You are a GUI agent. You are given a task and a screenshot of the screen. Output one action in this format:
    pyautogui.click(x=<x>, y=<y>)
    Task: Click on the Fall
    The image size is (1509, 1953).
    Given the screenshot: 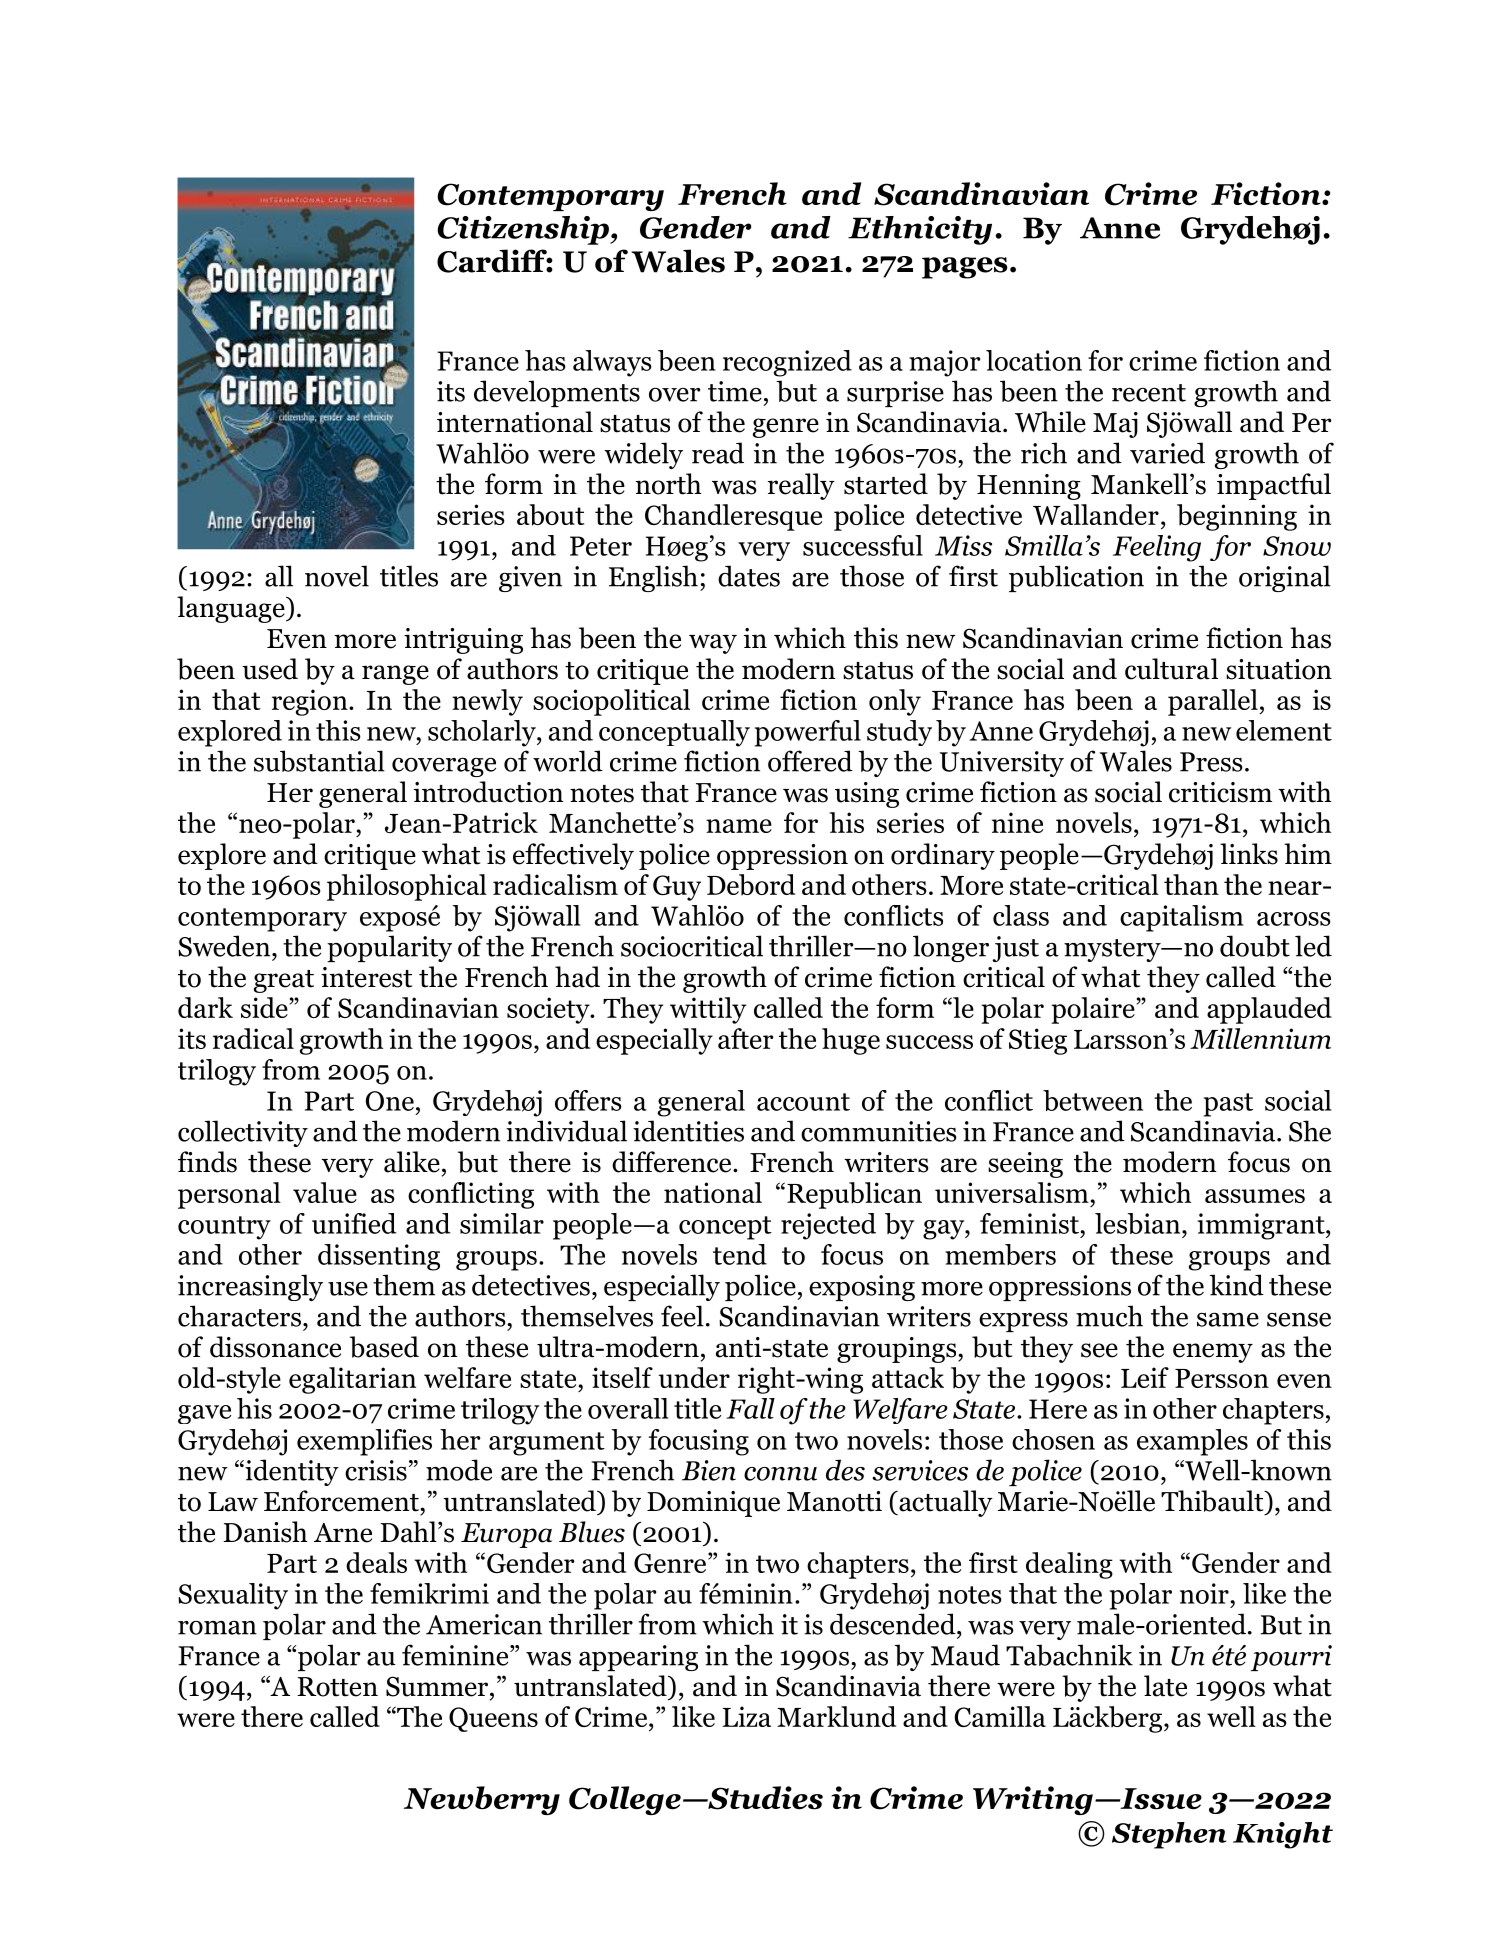 What is the action you would take?
    pyautogui.click(x=750, y=1408)
